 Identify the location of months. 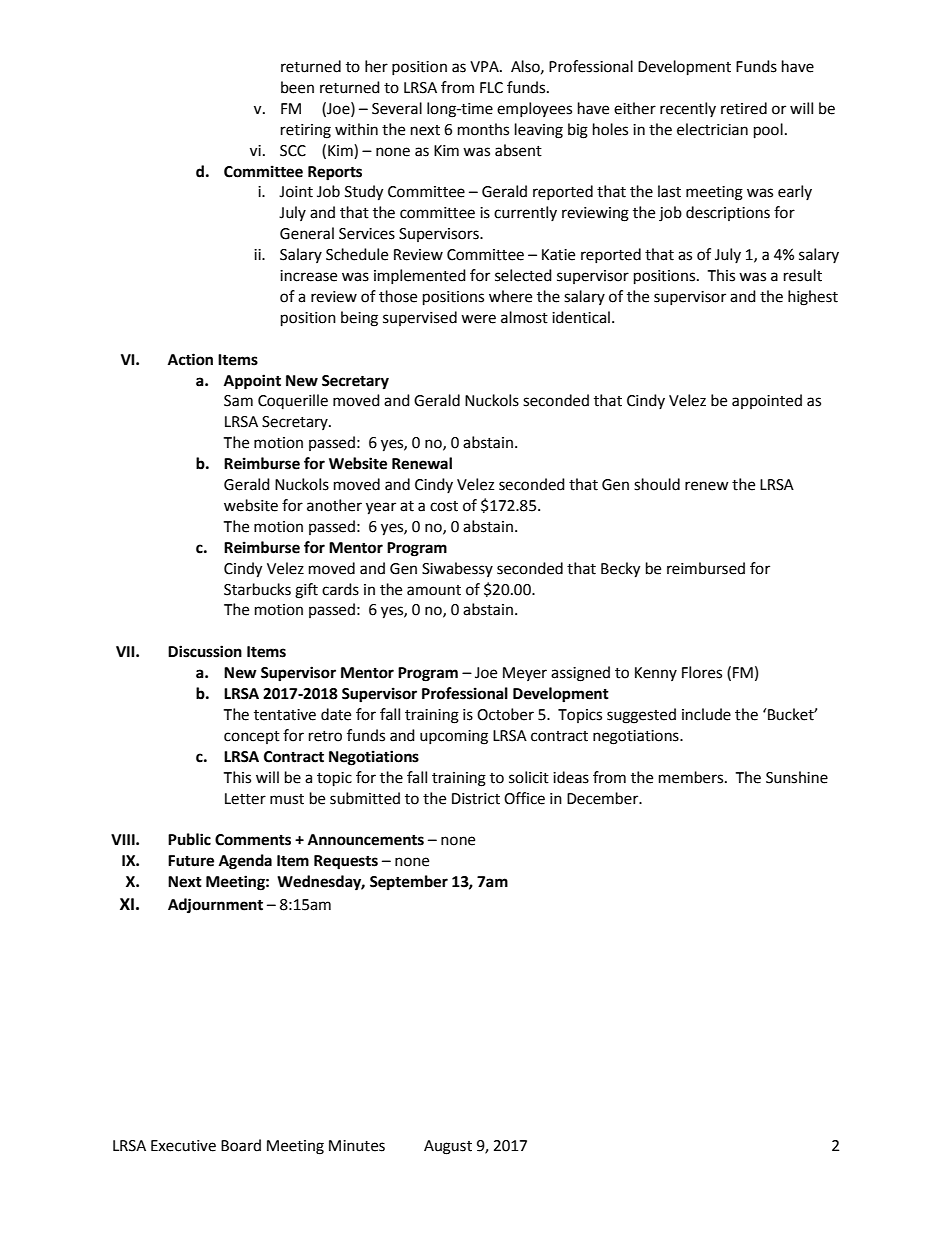
(483, 129).
